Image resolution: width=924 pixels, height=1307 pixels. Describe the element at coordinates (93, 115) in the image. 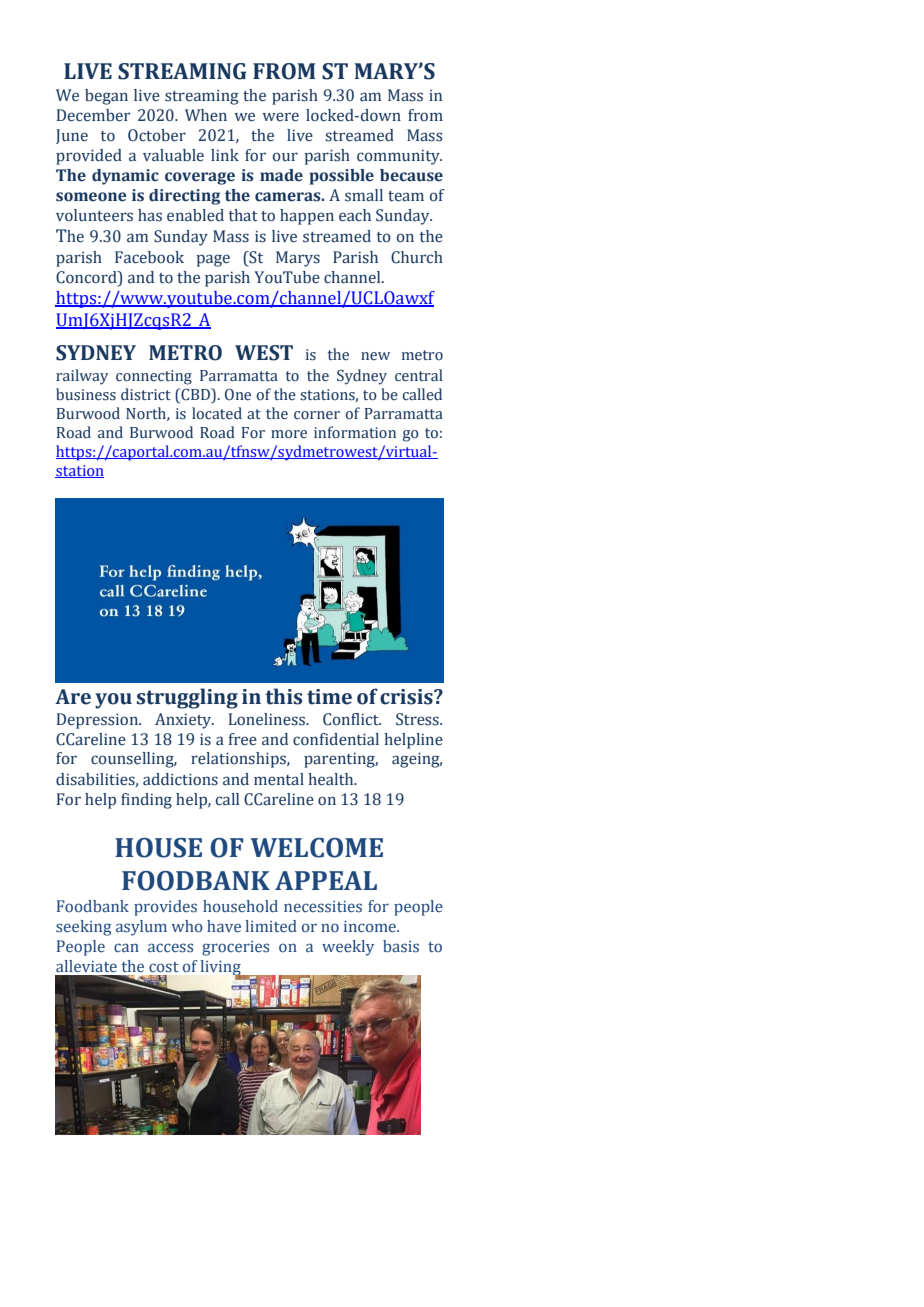

I see `December` at that location.
